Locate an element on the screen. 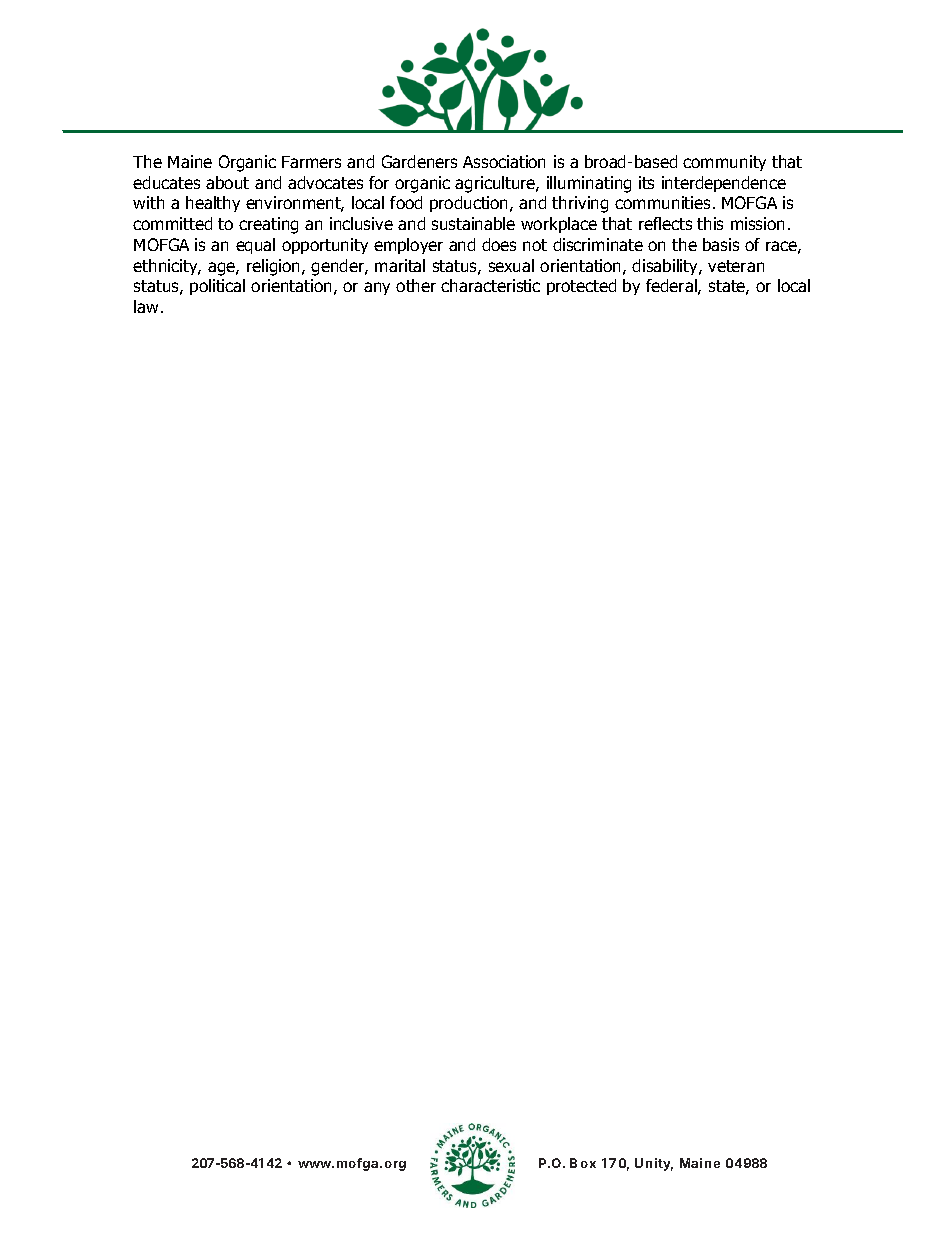 This screenshot has width=952, height=1233. Box is located at coordinates (583, 1163).
